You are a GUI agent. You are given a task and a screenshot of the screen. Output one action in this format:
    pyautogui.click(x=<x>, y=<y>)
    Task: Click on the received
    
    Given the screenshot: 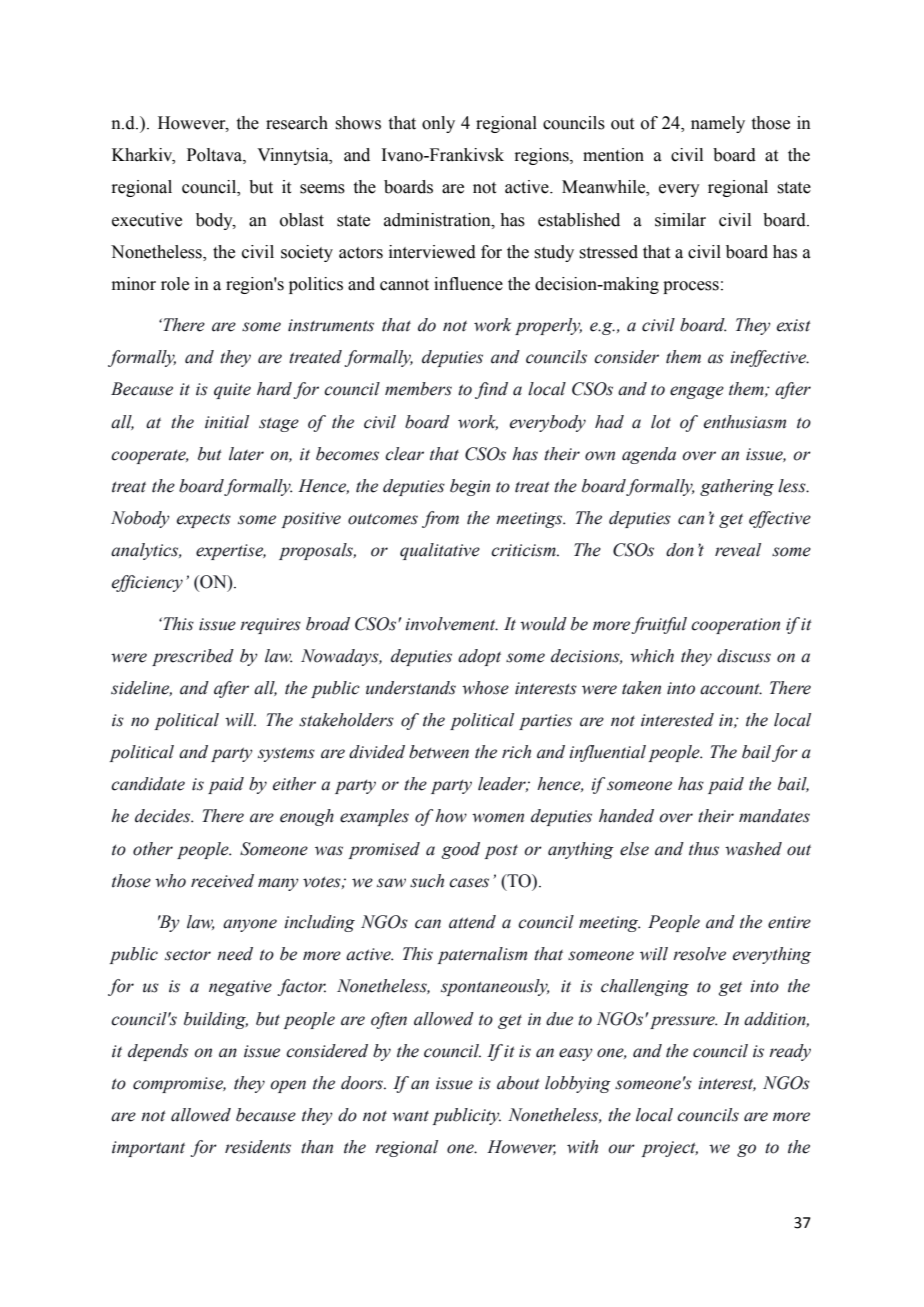 What is the action you would take?
    pyautogui.click(x=222, y=881)
